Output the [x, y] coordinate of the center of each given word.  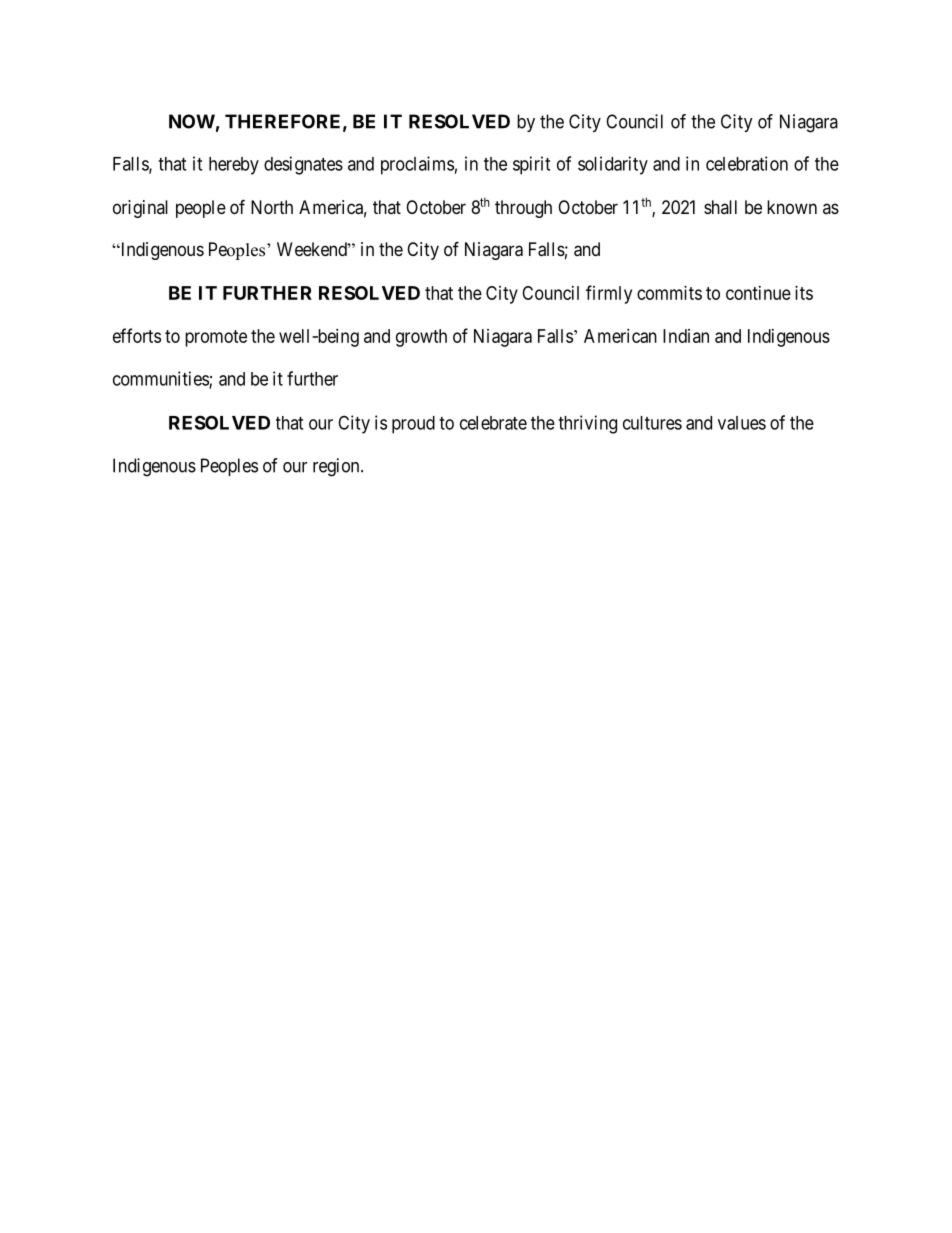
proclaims [417, 165]
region [337, 467]
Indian [686, 336]
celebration [747, 163]
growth [421, 338]
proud [413, 425]
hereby [234, 166]
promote [216, 338]
